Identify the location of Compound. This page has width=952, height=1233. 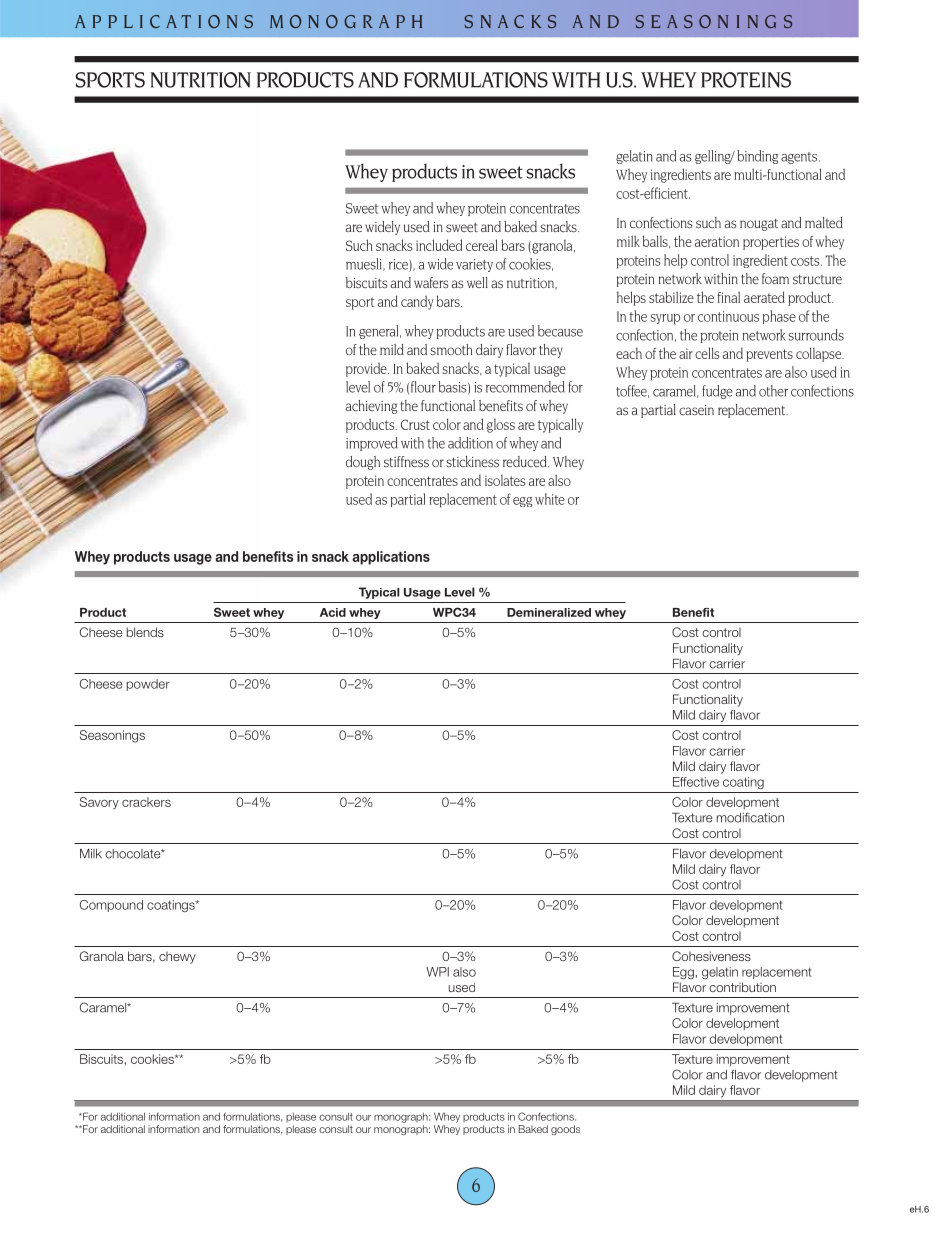
(111, 906).
